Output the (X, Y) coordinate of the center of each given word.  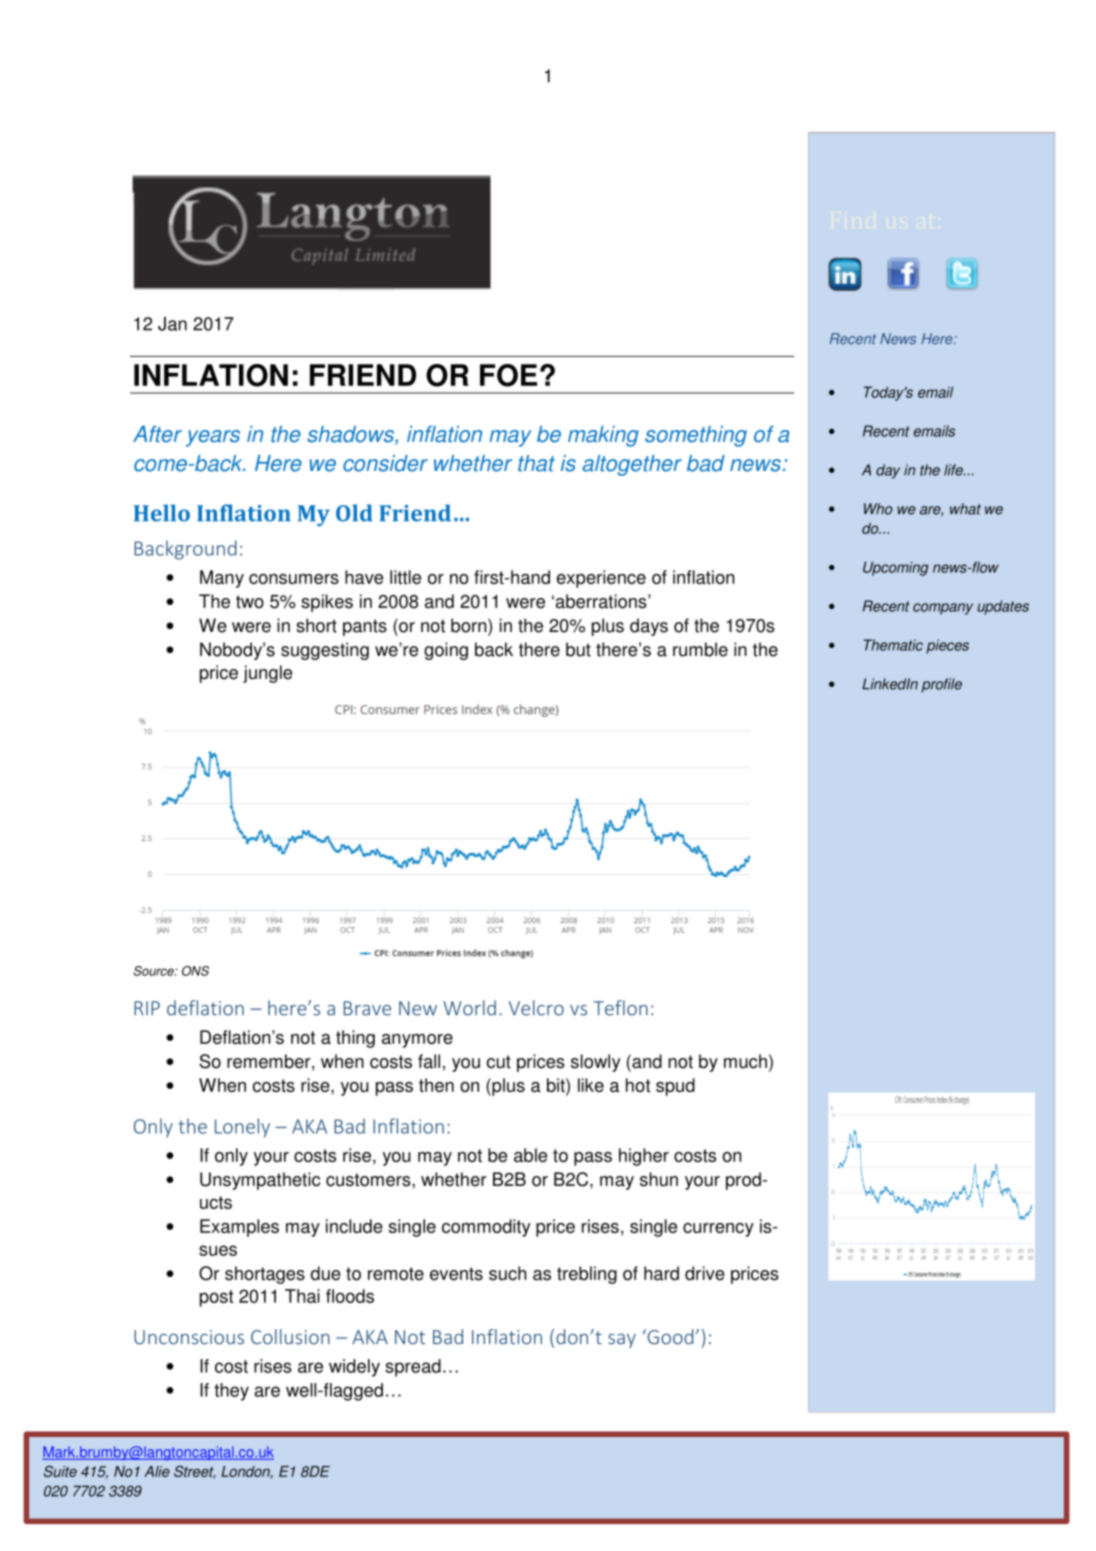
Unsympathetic (260, 1181)
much (745, 1061)
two (250, 602)
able (530, 1155)
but (578, 649)
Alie (157, 1471)
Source (155, 971)
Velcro (536, 1008)
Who (878, 509)
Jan (172, 324)
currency (718, 1230)
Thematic (893, 645)
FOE (508, 375)
